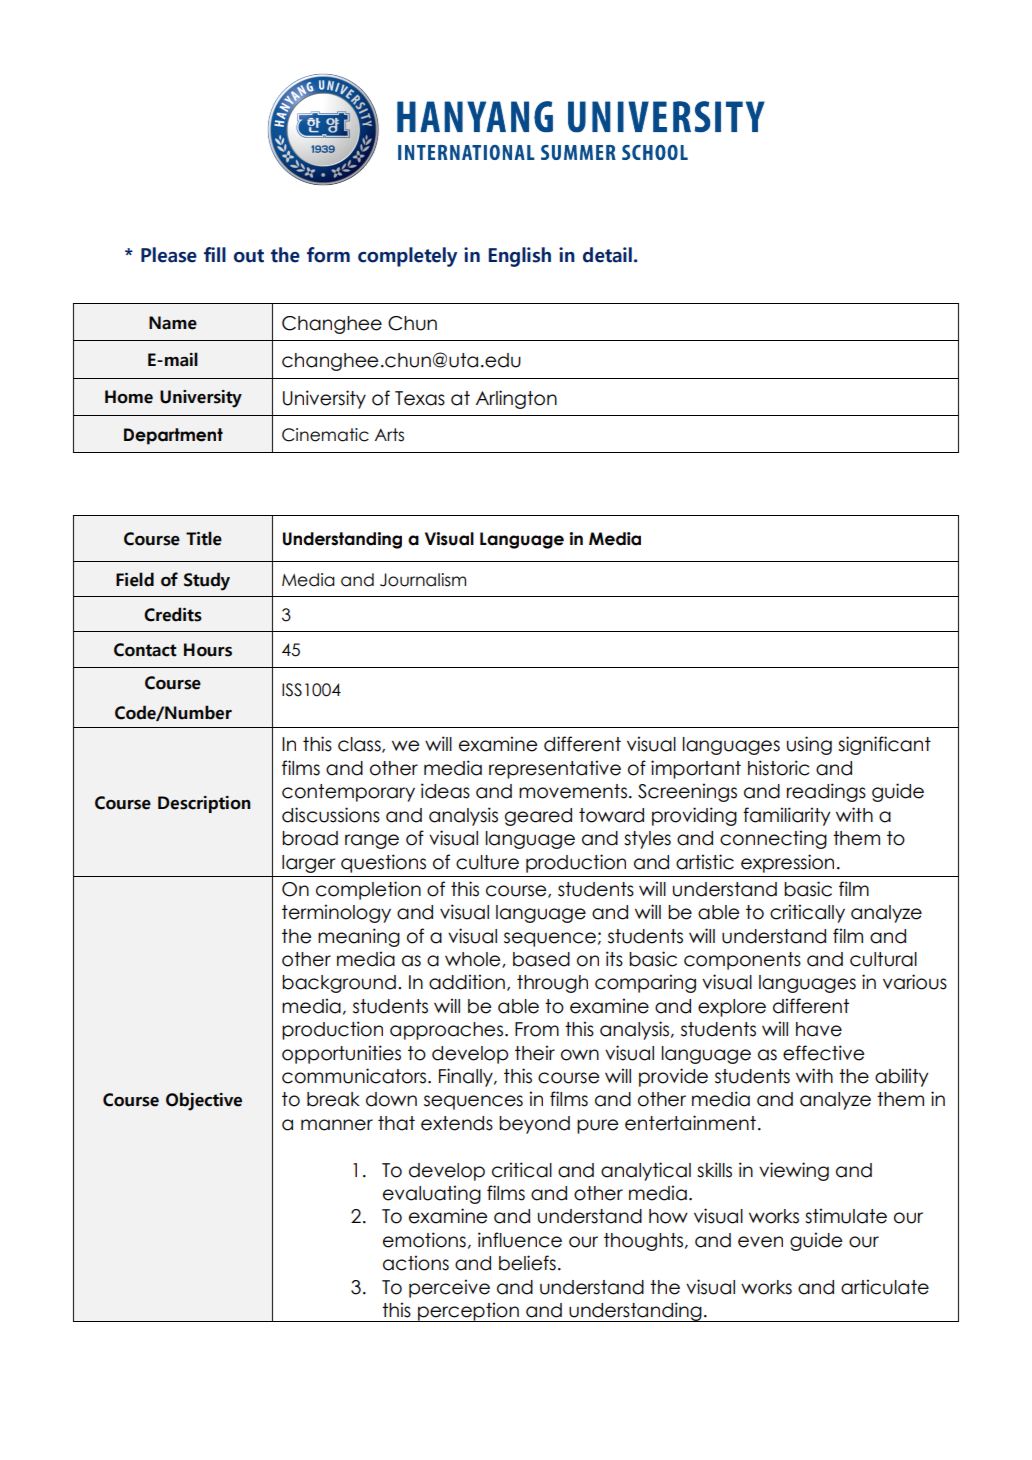 The width and height of the image is (1032, 1460). I want to click on From, so click(537, 1029).
